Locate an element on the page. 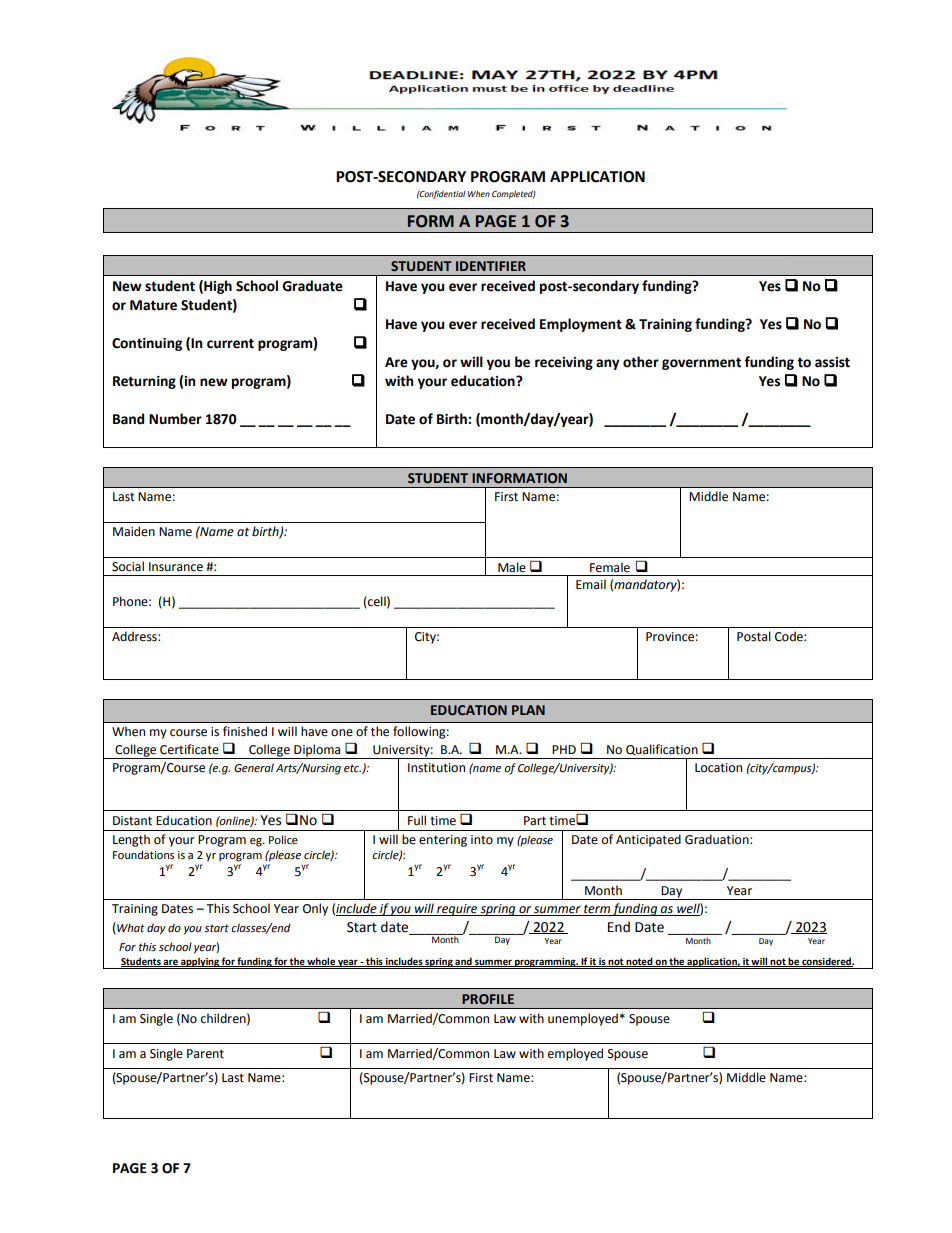 The width and height of the page is (952, 1233). require is located at coordinates (457, 910).
